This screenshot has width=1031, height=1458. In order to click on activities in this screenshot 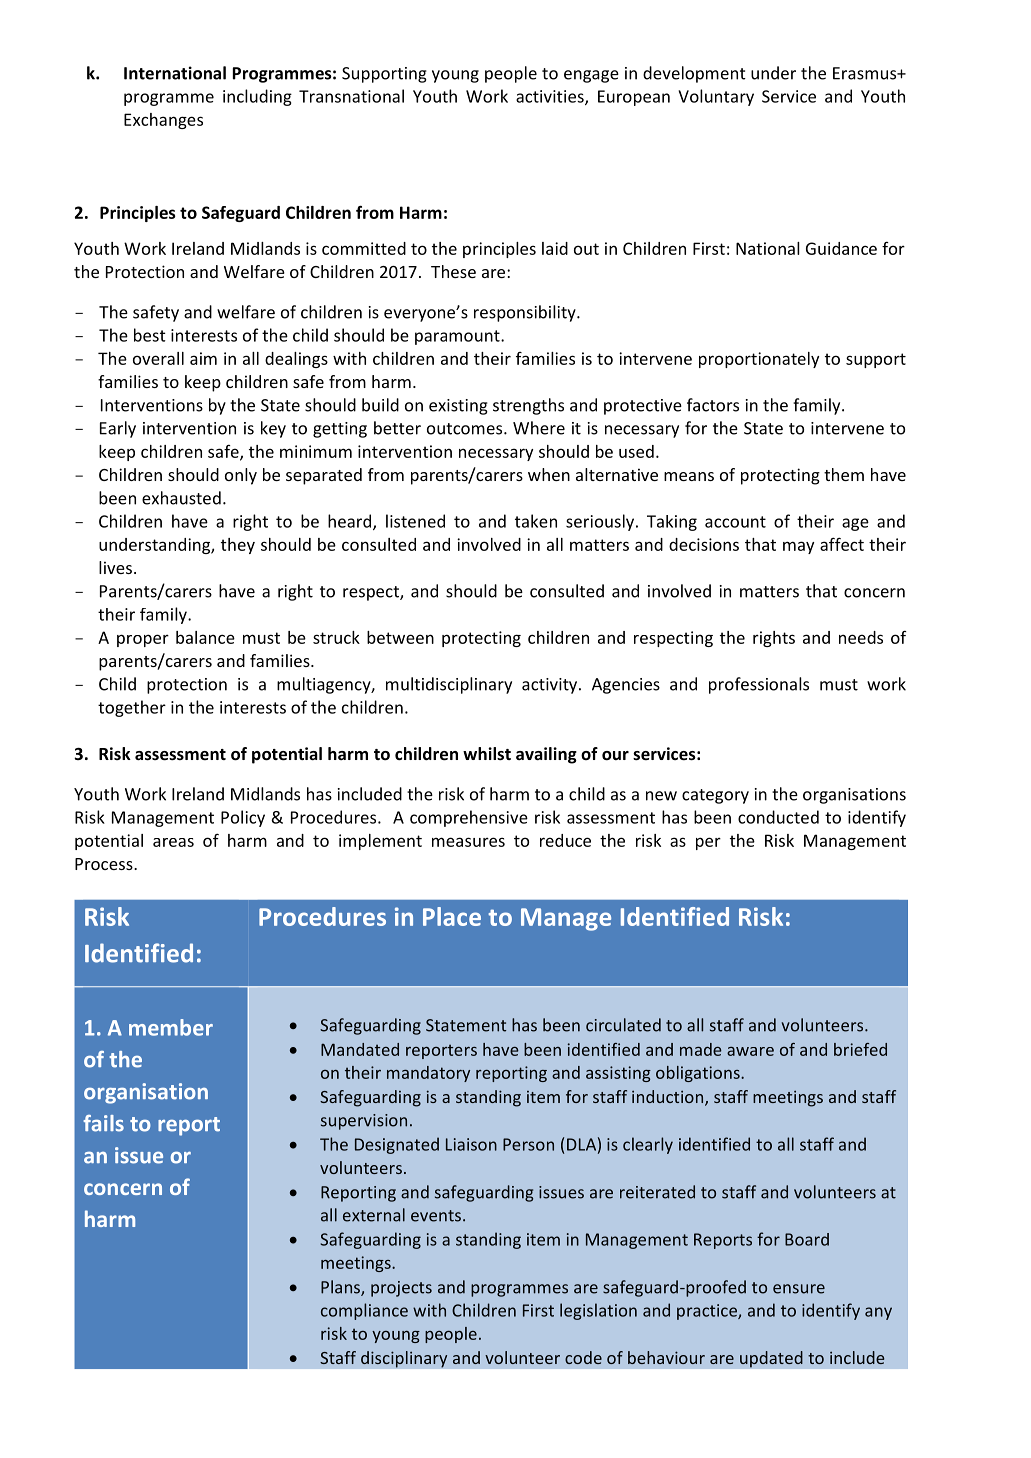, I will do `click(551, 97)`.
